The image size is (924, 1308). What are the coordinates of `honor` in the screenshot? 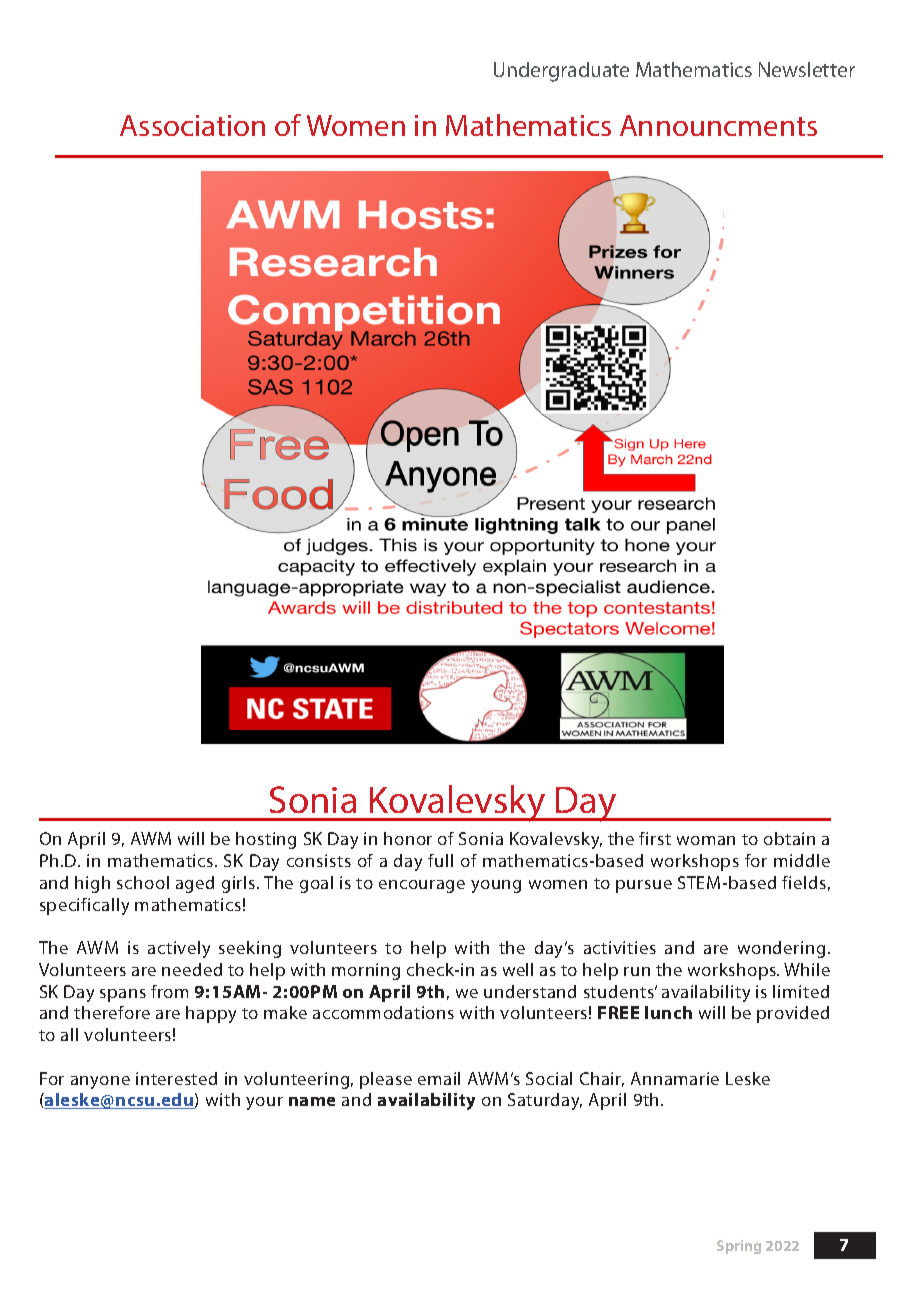 It's located at (408, 838).
